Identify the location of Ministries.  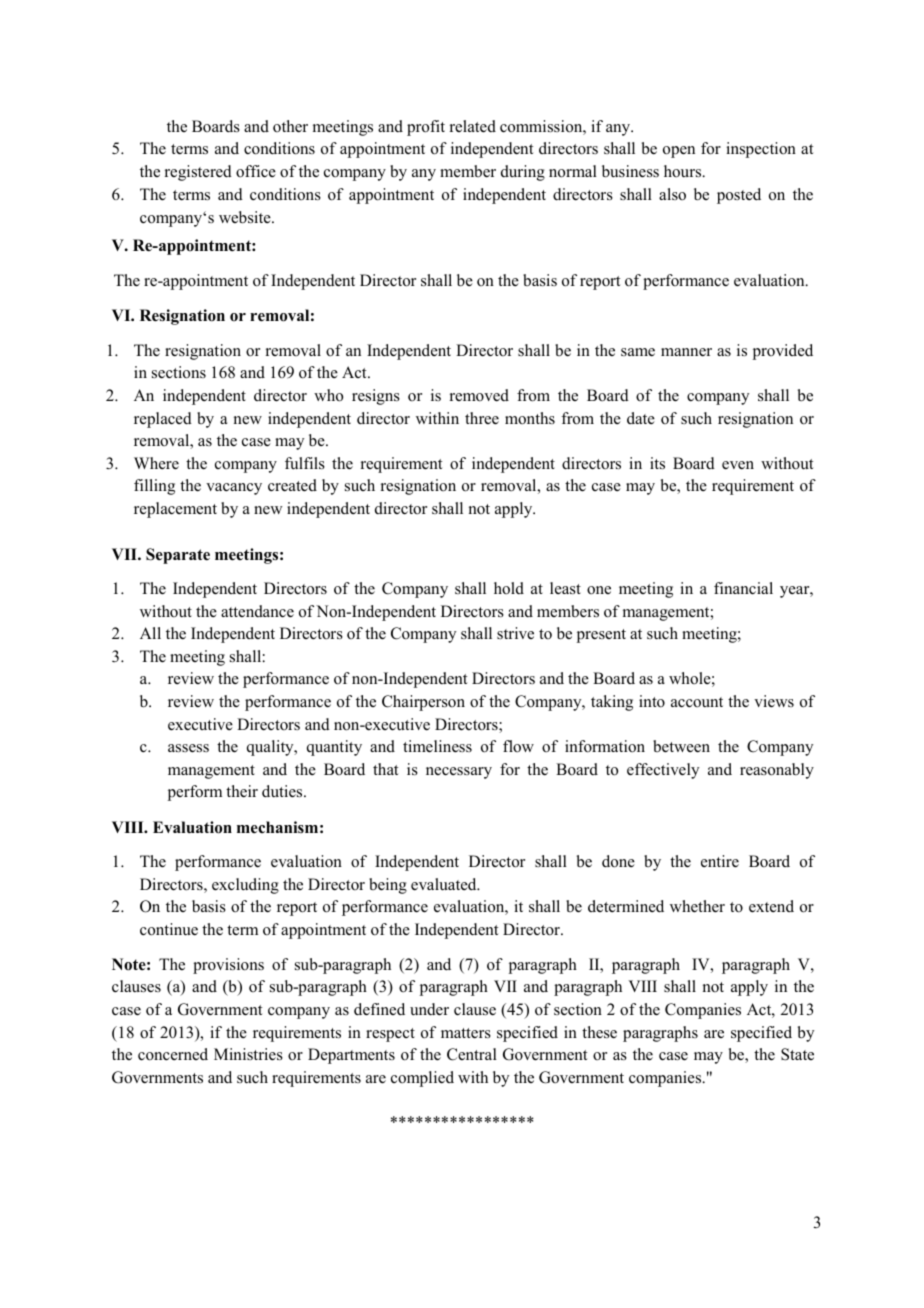
(248, 1054).
